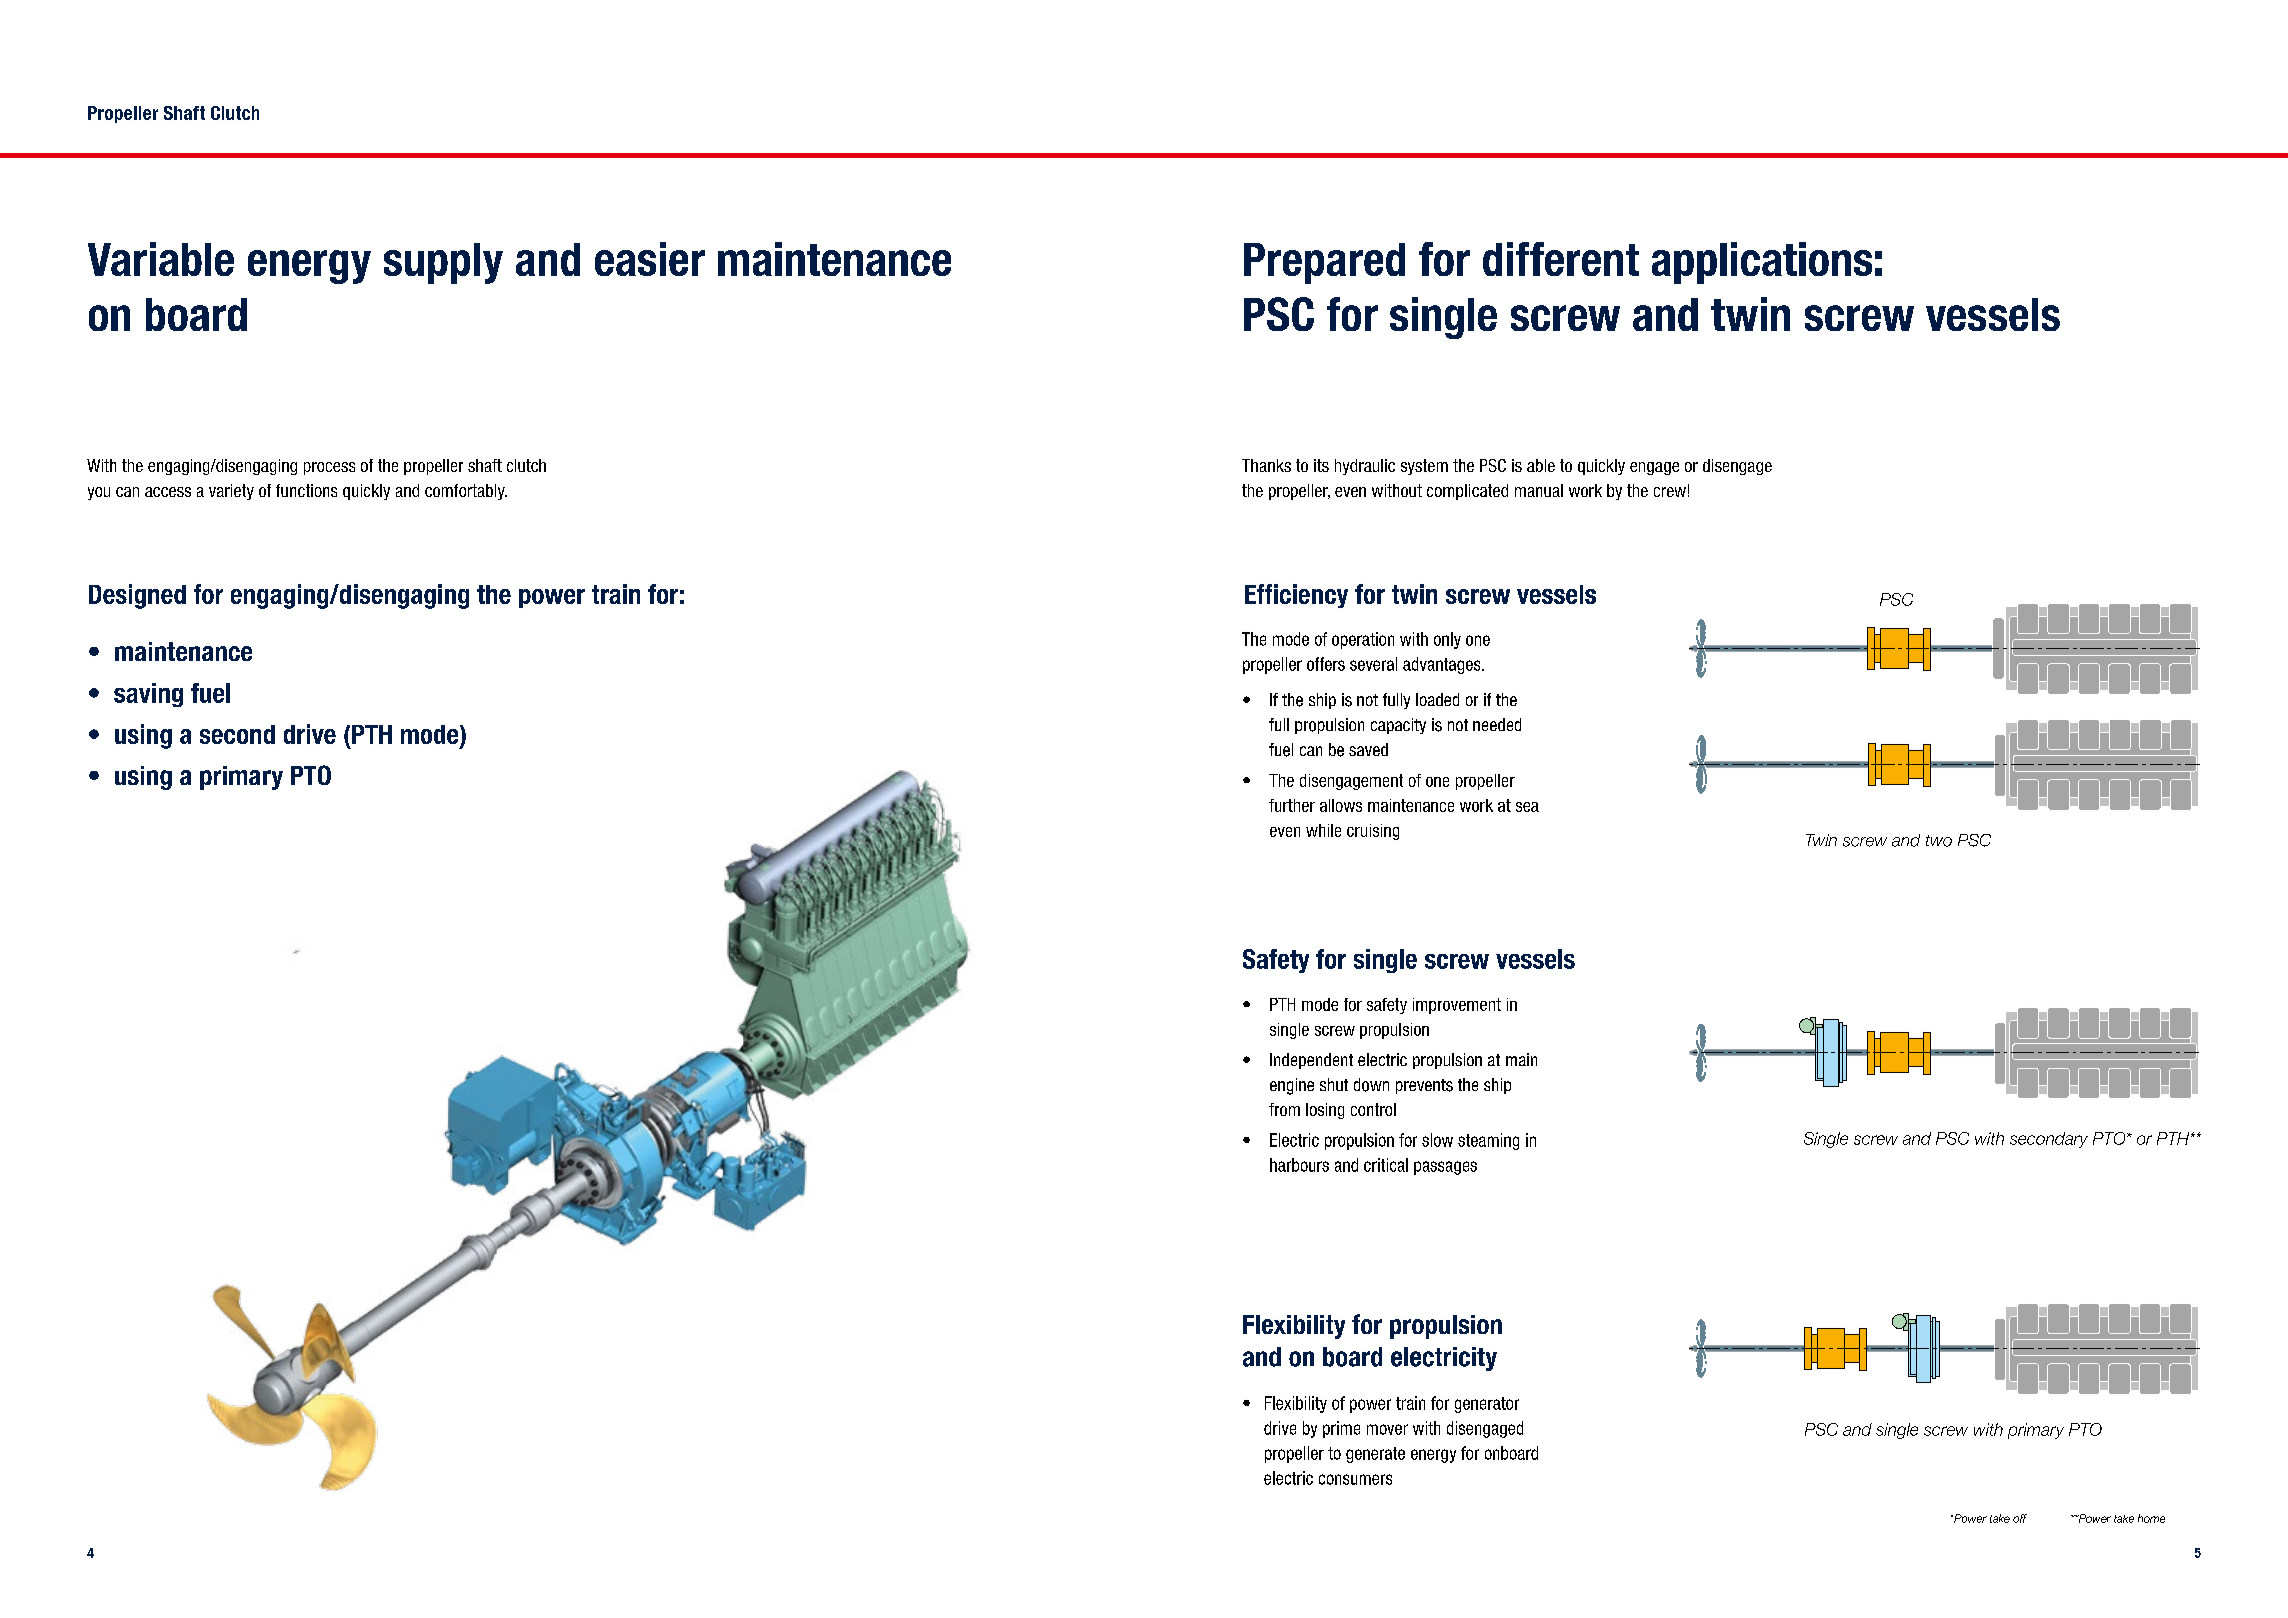  Describe the element at coordinates (1341, 1429) in the page. I see `prime` at that location.
